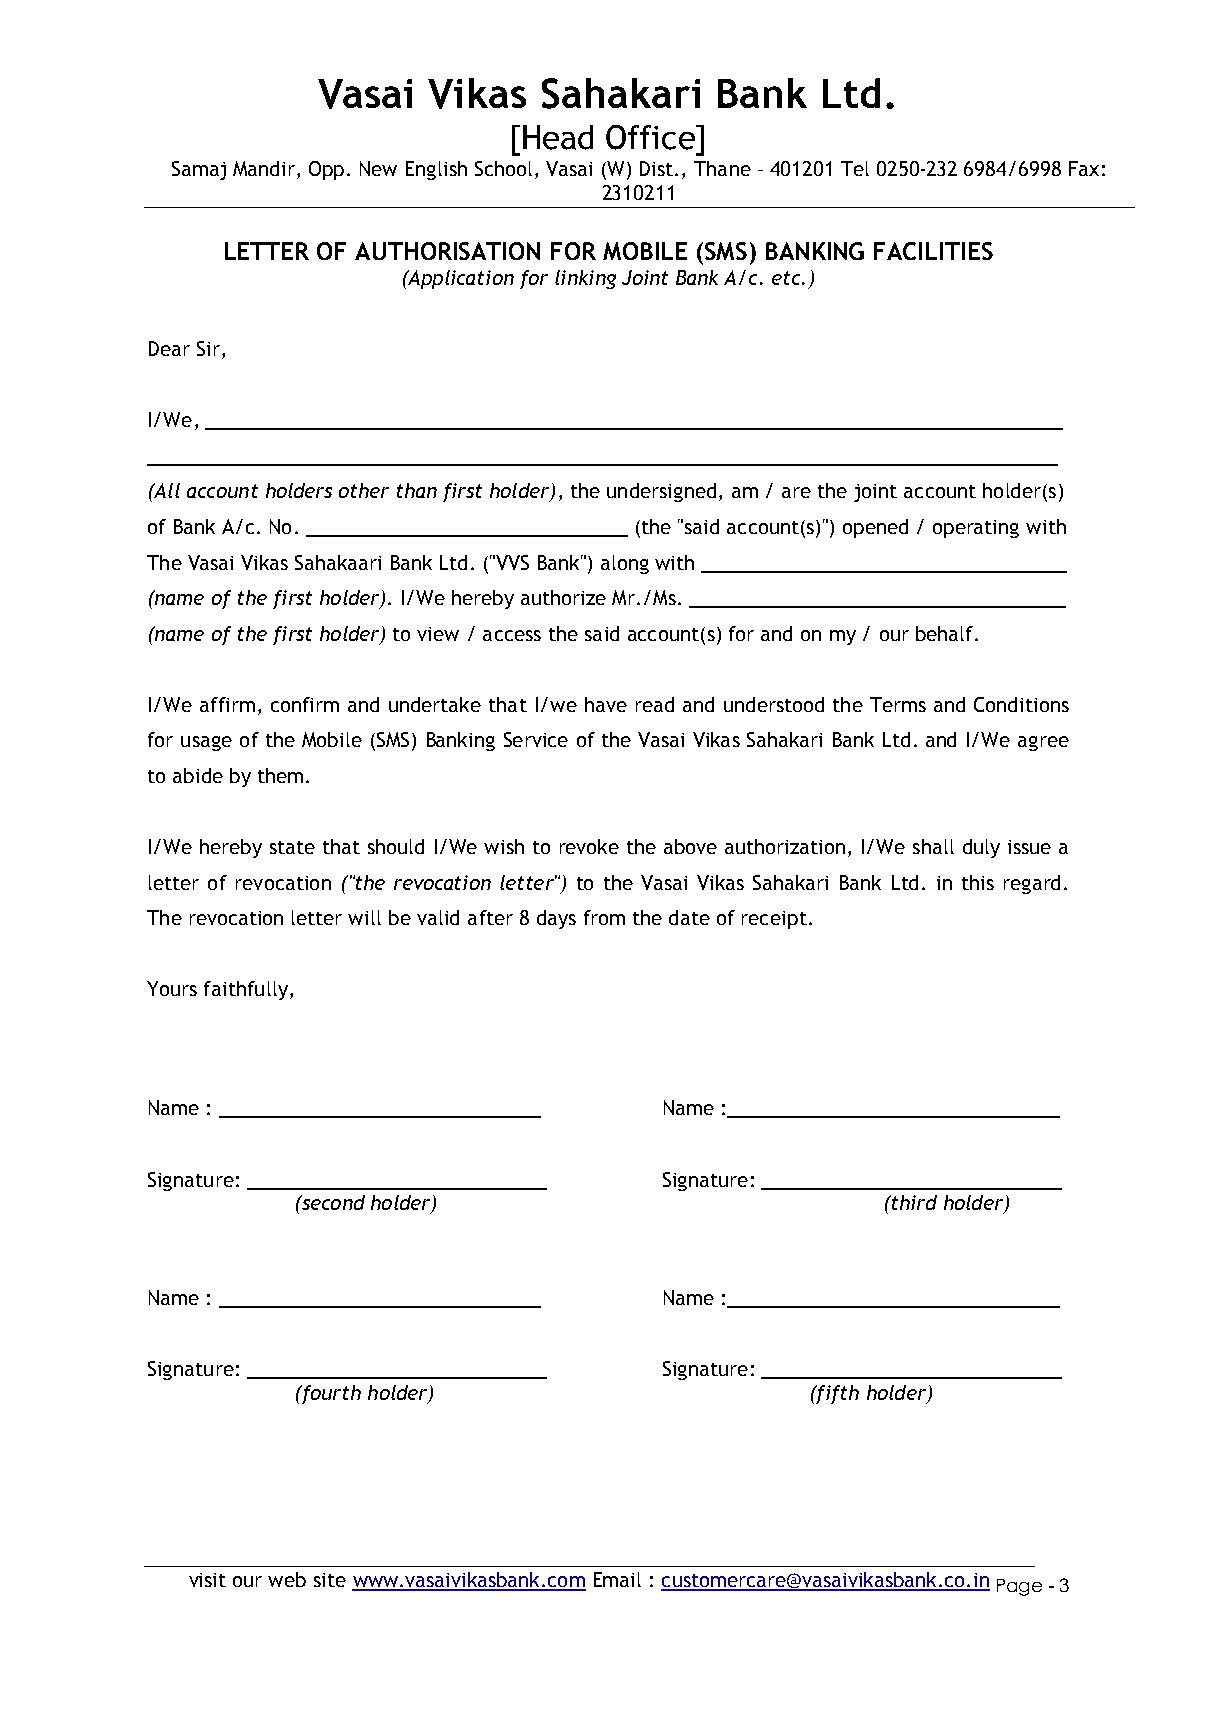 The height and width of the screenshot is (1720, 1216). I want to click on Dist, so click(658, 168).
